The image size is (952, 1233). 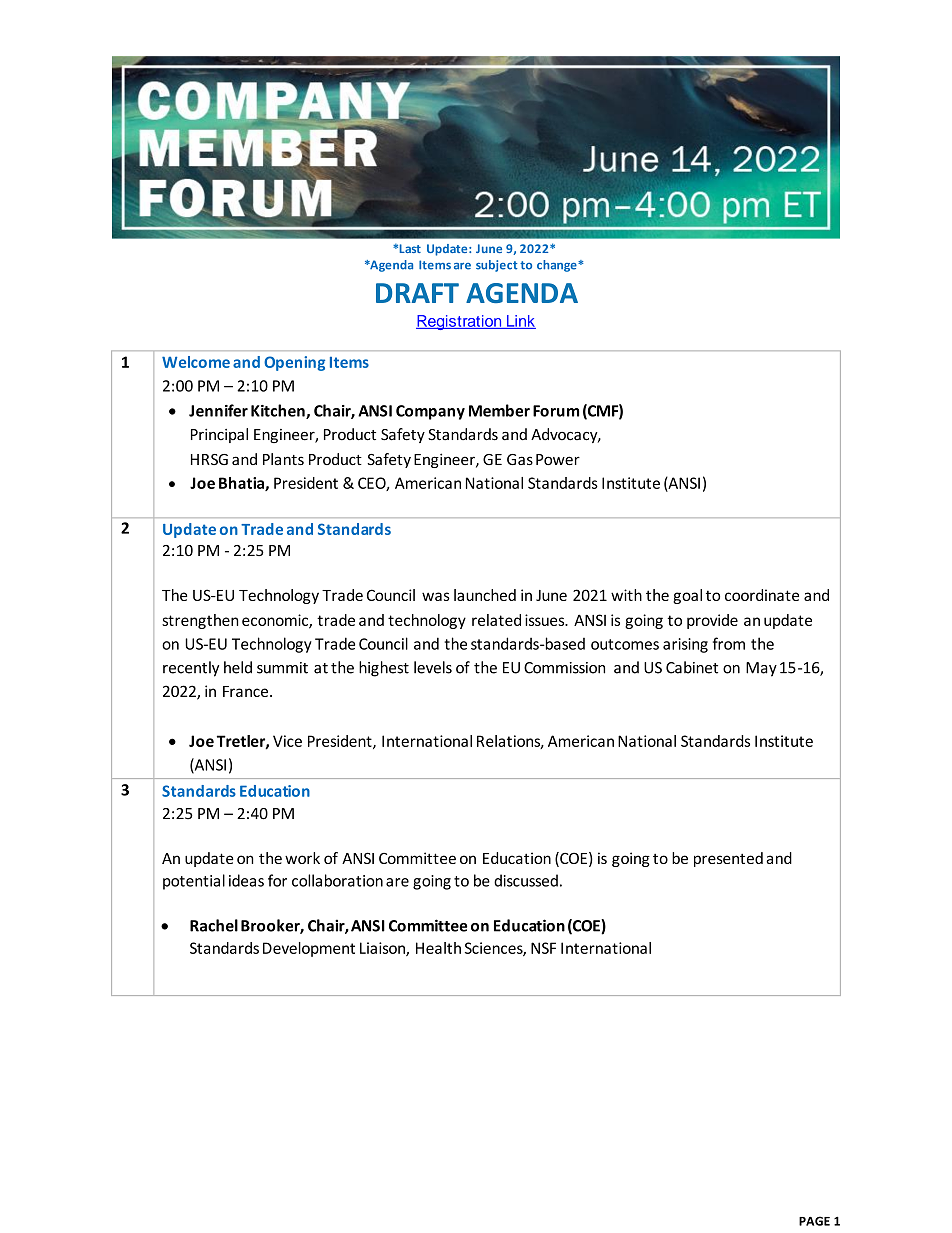 What do you see at coordinates (309, 949) in the document?
I see `Development` at bounding box center [309, 949].
